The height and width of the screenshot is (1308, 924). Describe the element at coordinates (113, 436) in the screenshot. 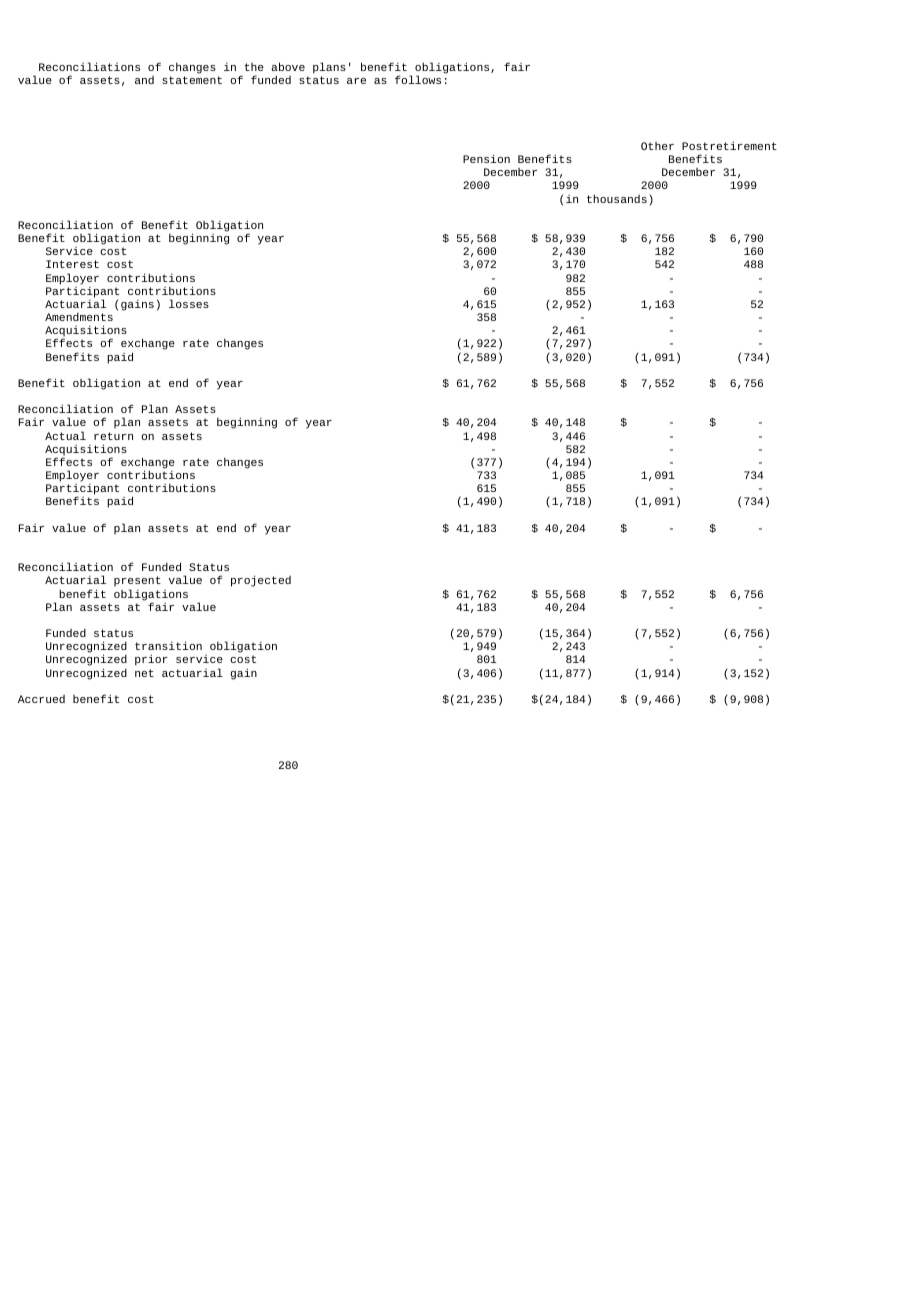

I see `return` at that location.
